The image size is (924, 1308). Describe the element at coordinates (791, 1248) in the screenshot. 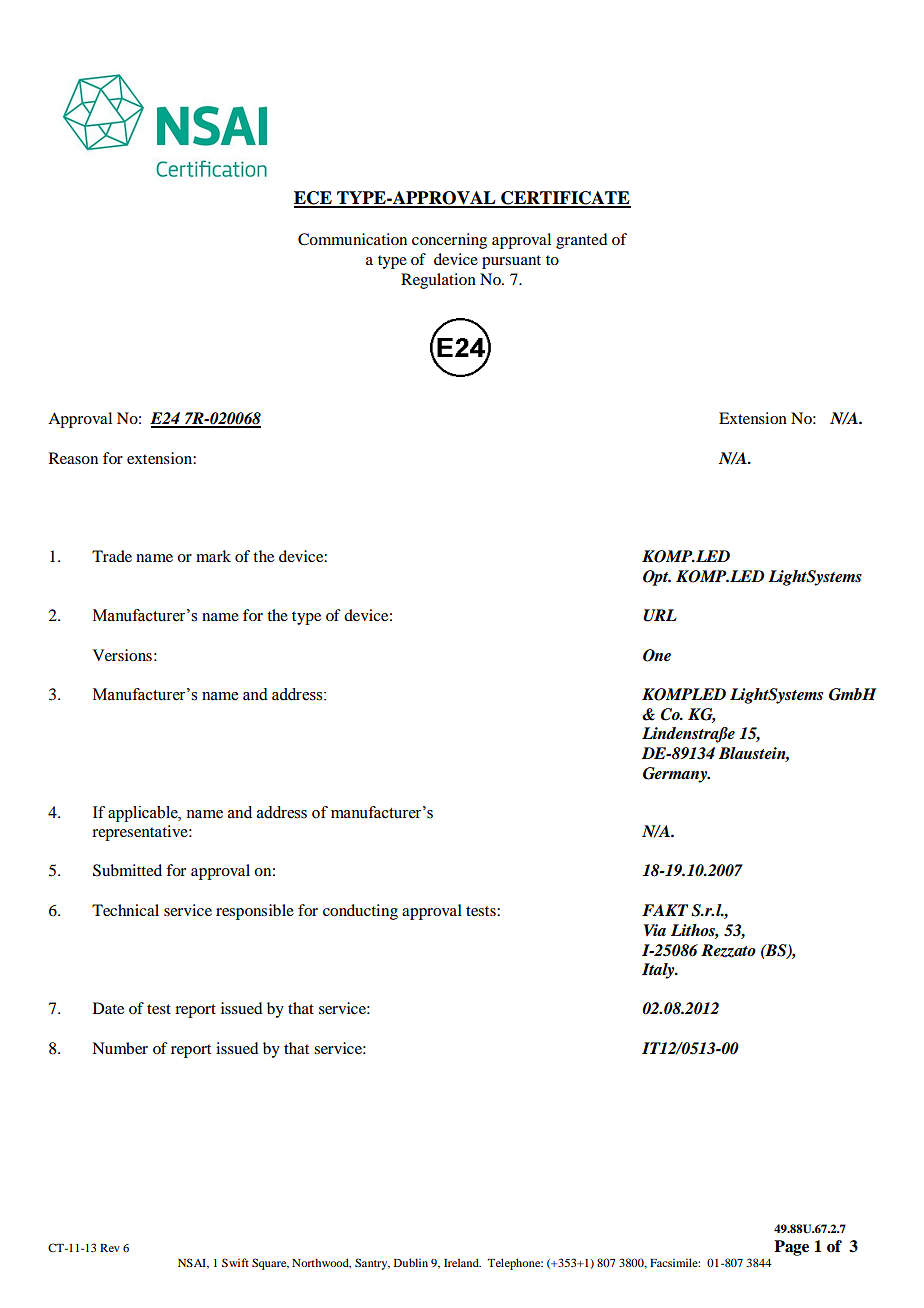

I see `Page` at that location.
